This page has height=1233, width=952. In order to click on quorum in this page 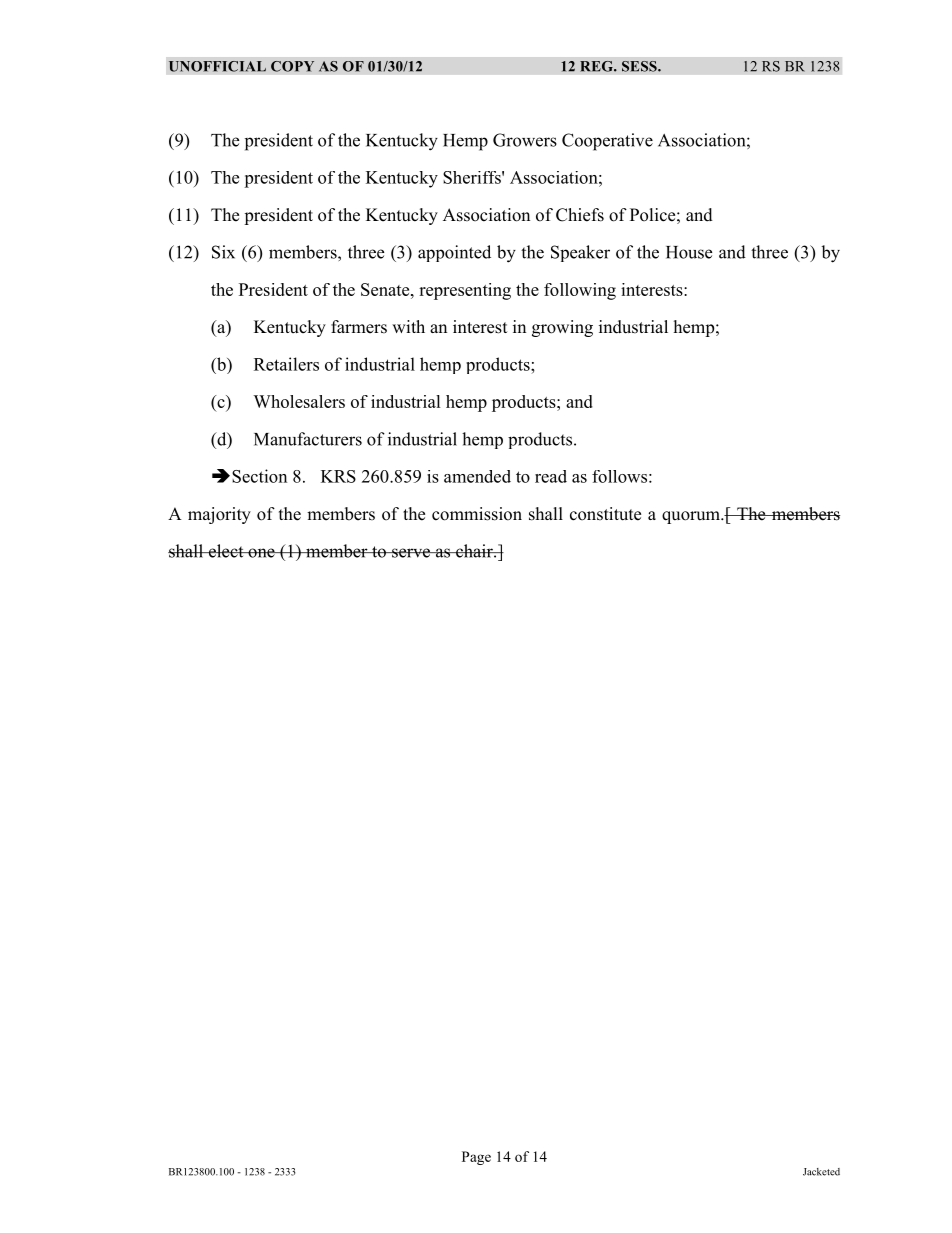, I will do `click(692, 517)`.
